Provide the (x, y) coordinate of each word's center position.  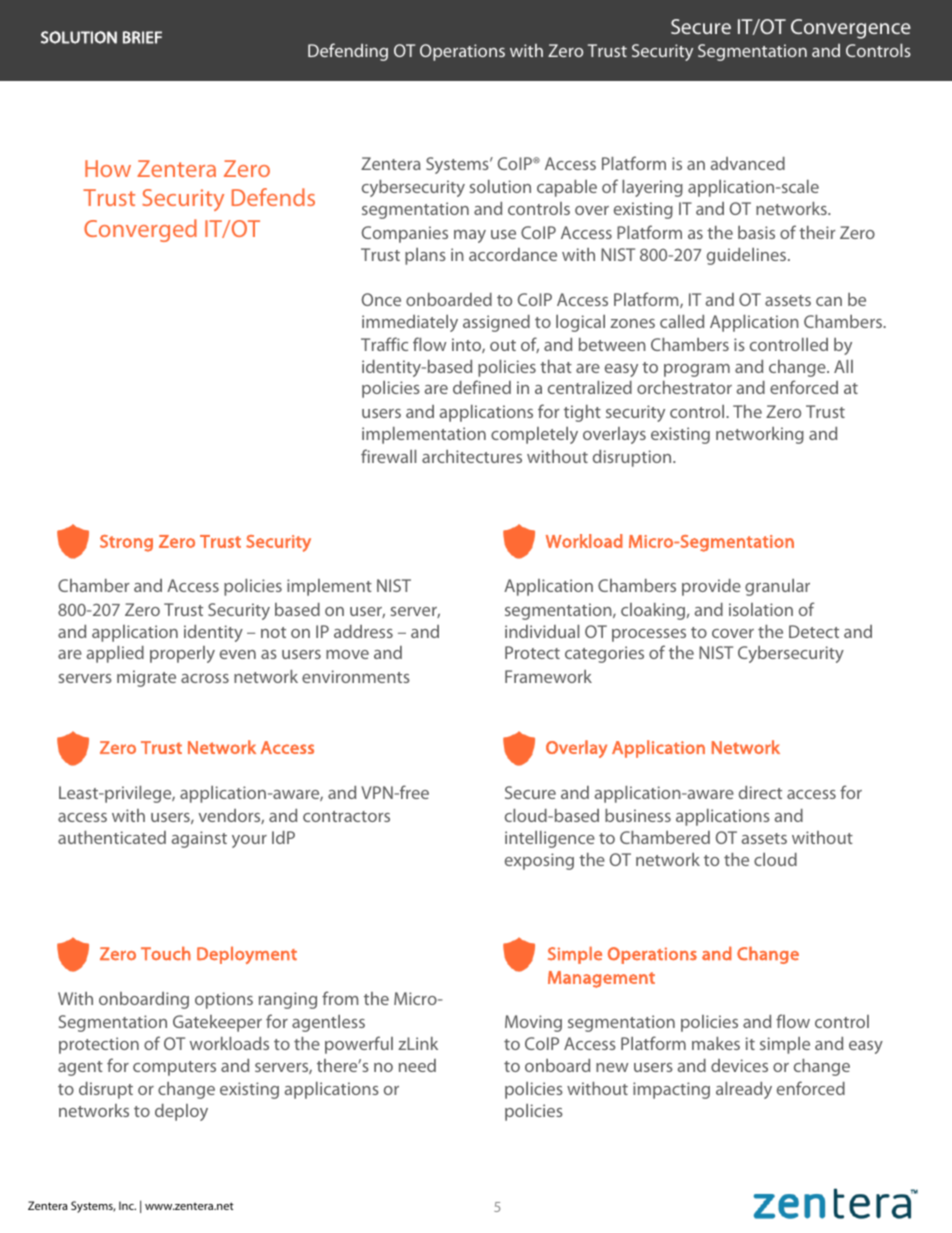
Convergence (851, 29)
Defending (348, 52)
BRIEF (142, 37)
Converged (140, 230)
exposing (539, 861)
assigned (496, 323)
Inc (127, 1205)
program (697, 370)
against (199, 839)
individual (542, 631)
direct (760, 792)
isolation (761, 609)
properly (182, 654)
